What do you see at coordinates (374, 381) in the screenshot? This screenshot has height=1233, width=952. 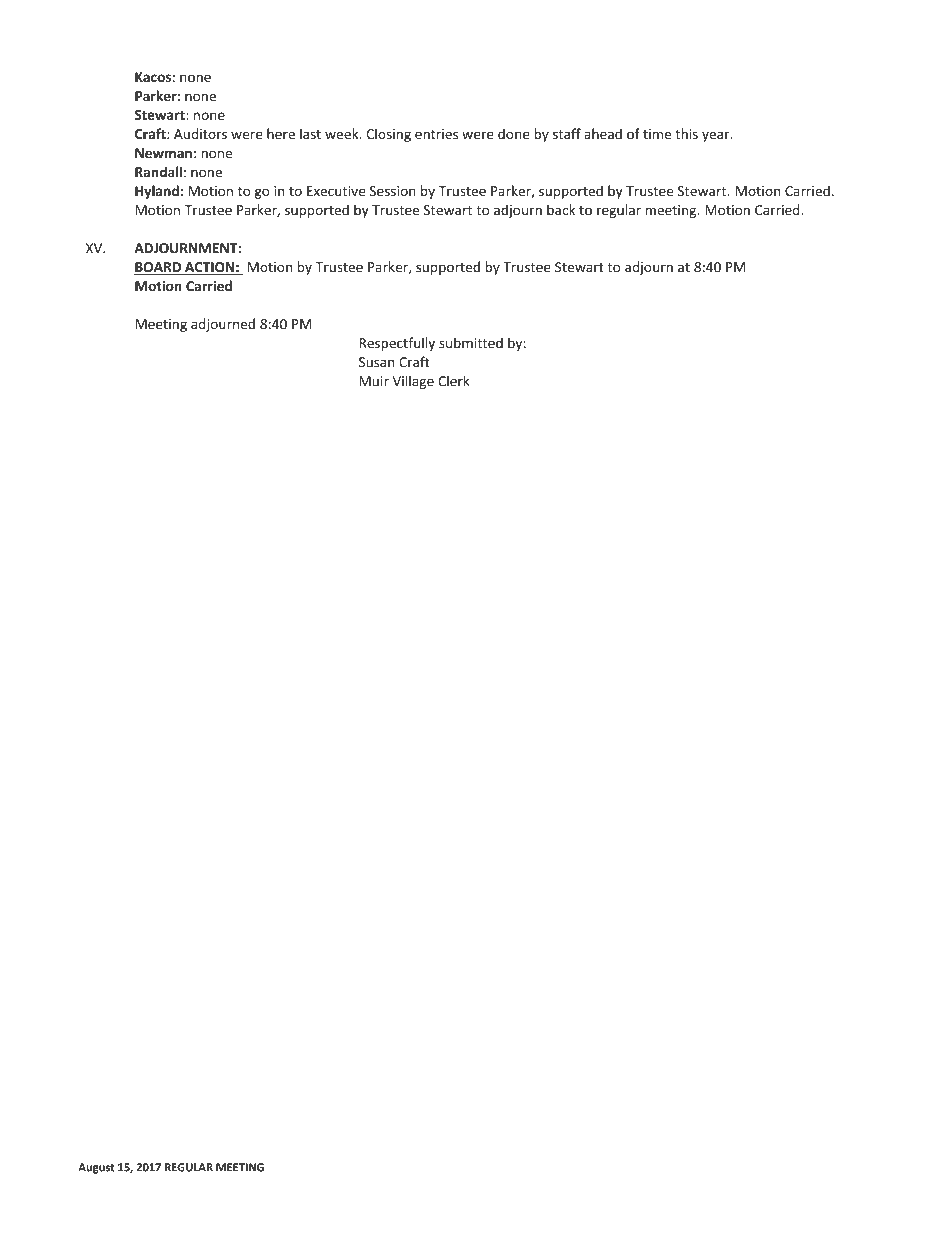 I see `Muir` at bounding box center [374, 381].
